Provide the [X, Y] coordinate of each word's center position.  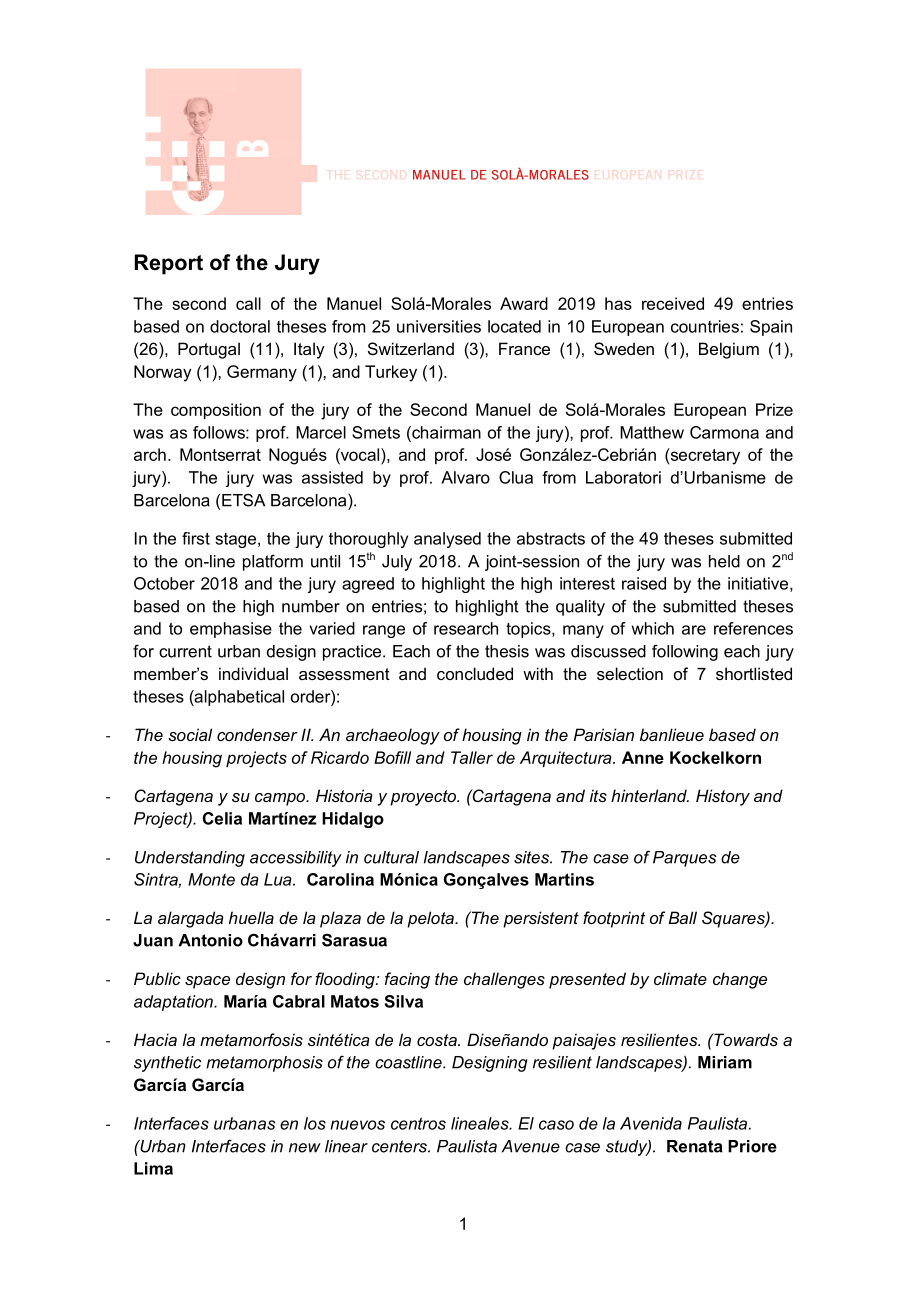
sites [533, 857]
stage [237, 540]
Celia [222, 818]
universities [439, 326]
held [724, 561]
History [723, 797]
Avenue [531, 1146]
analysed [447, 540]
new [305, 1148]
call [248, 303]
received [673, 303]
